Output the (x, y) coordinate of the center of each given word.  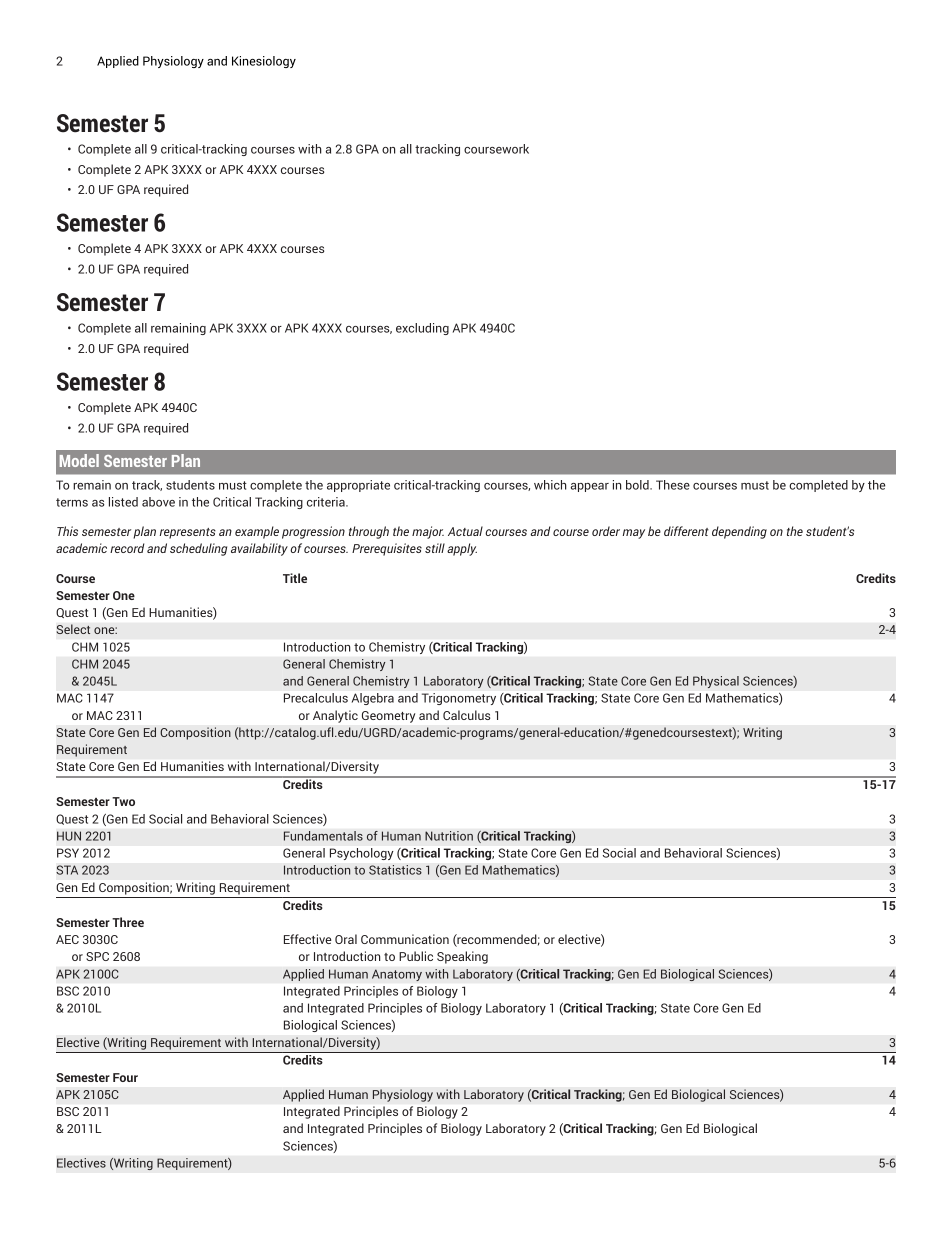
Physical (716, 682)
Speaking (462, 957)
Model (79, 460)
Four (125, 1077)
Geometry (388, 717)
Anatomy (397, 975)
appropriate (358, 486)
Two (123, 801)
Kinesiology (264, 62)
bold (638, 485)
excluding (422, 329)
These (673, 485)
